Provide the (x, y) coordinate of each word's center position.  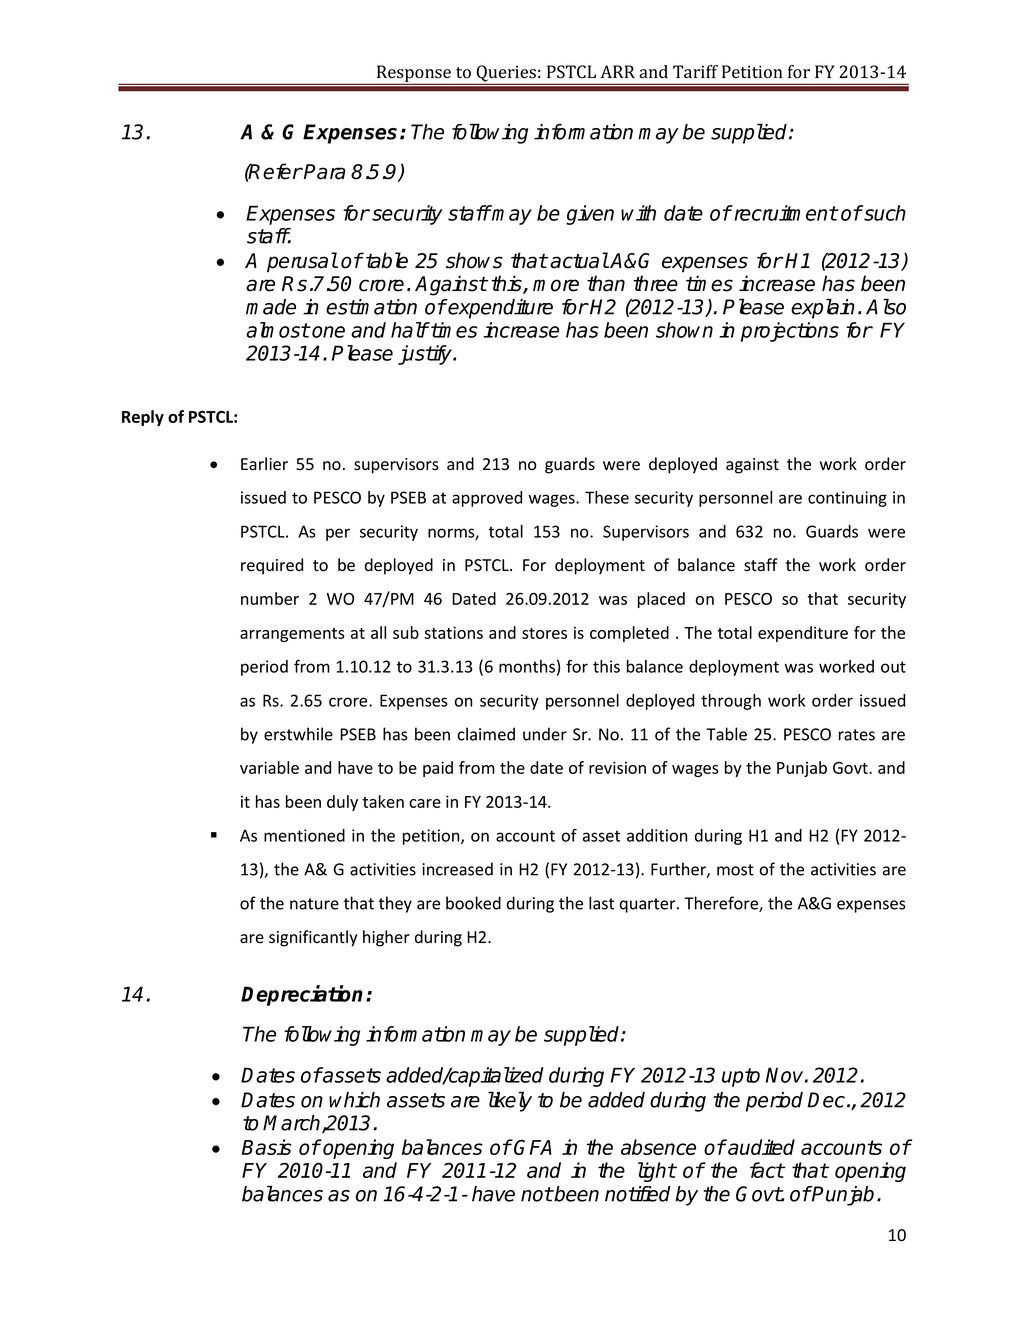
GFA (533, 1147)
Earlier (264, 464)
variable (269, 767)
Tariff (695, 71)
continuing (847, 499)
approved (487, 499)
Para (324, 172)
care (425, 803)
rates (857, 735)
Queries (506, 74)
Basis (267, 1147)
